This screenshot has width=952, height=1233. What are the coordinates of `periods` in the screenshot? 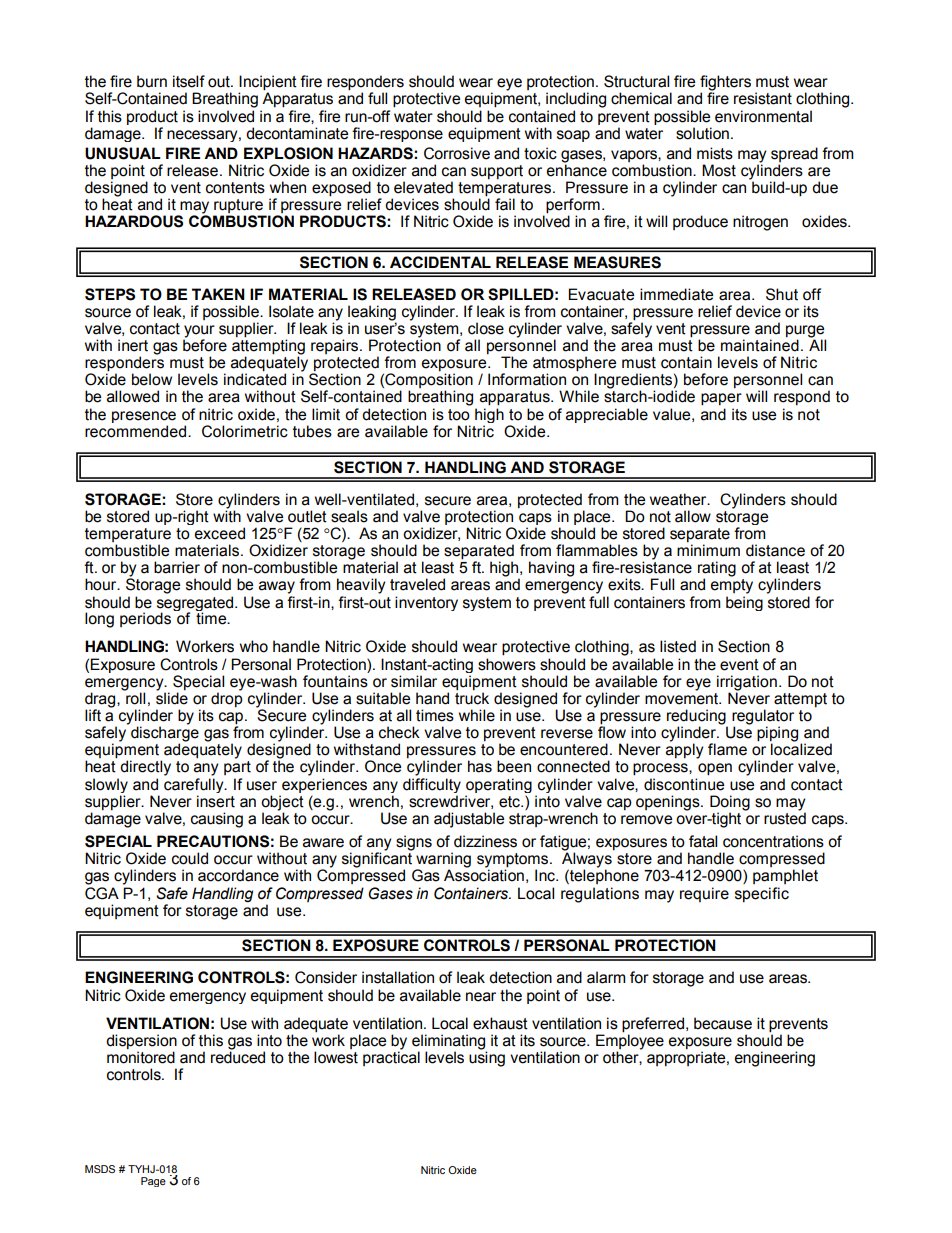 It's located at (145, 619).
